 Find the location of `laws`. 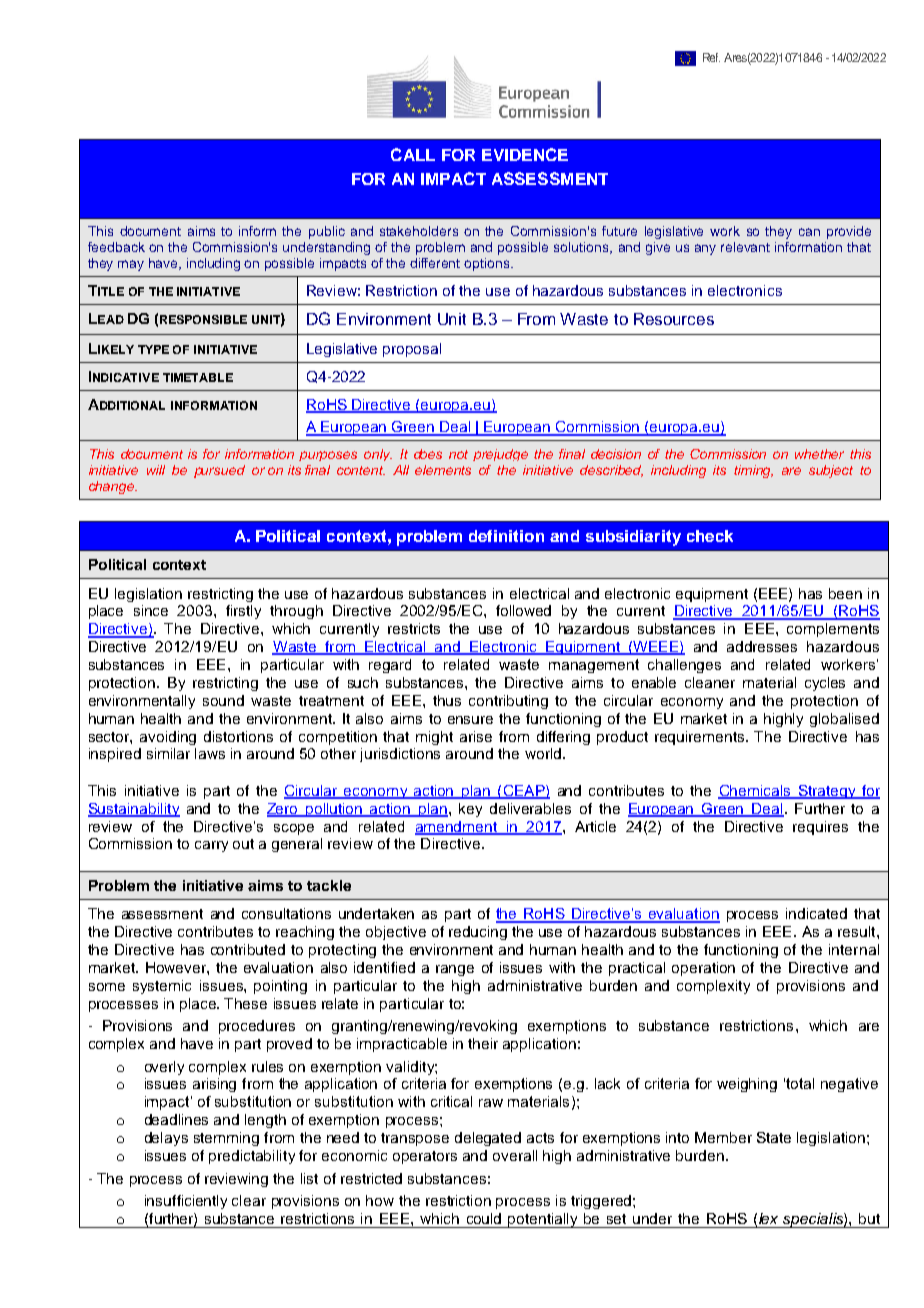

laws is located at coordinates (210, 753).
